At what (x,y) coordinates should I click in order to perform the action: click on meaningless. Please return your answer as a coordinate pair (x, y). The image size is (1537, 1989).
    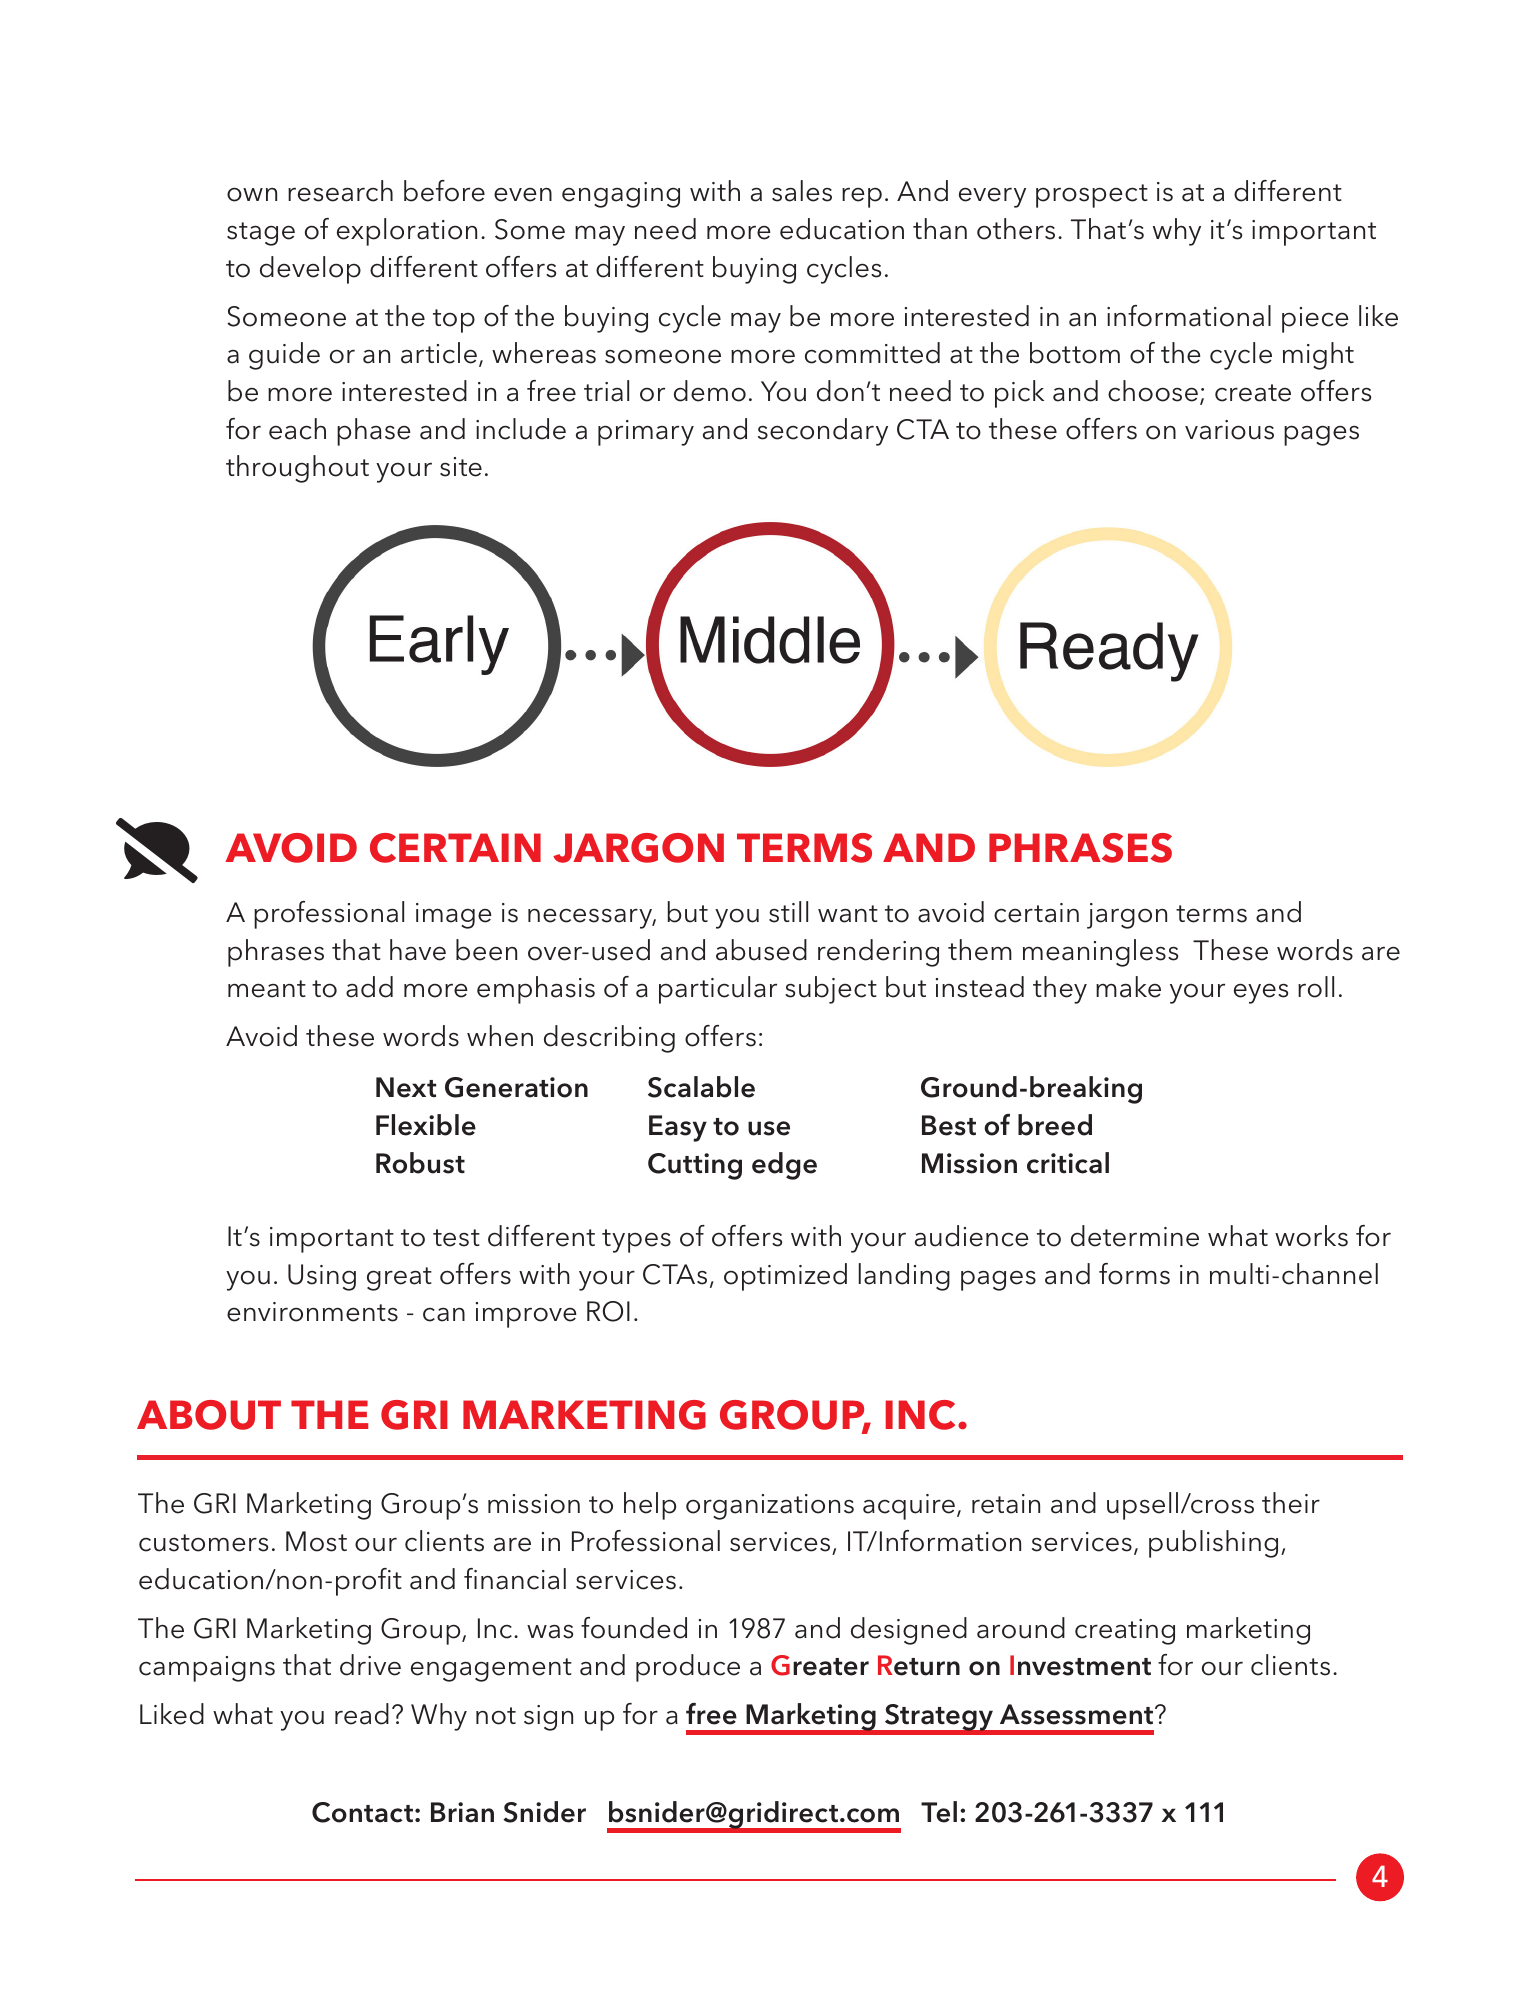
    Looking at the image, I should click on (1100, 953).
